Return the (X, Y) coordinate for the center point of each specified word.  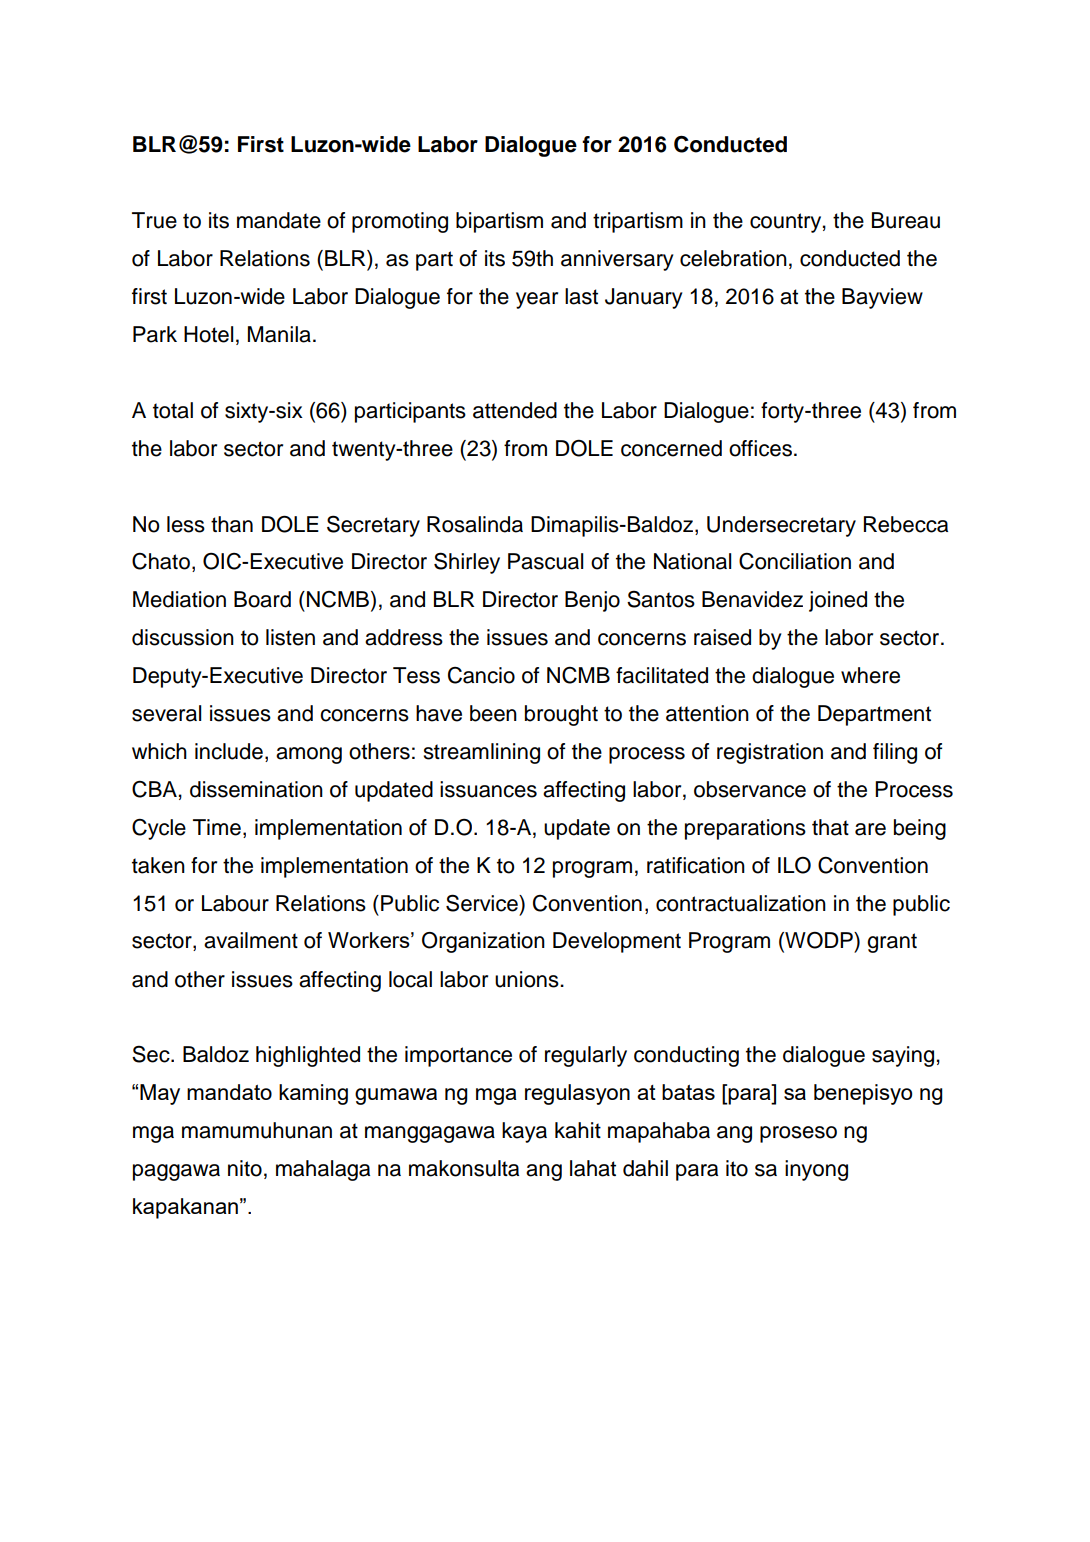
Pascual (545, 561)
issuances (488, 789)
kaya (524, 1132)
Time (217, 827)
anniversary (617, 260)
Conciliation (795, 561)
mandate (279, 220)
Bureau (906, 220)
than (232, 524)
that (830, 827)
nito (245, 1168)
